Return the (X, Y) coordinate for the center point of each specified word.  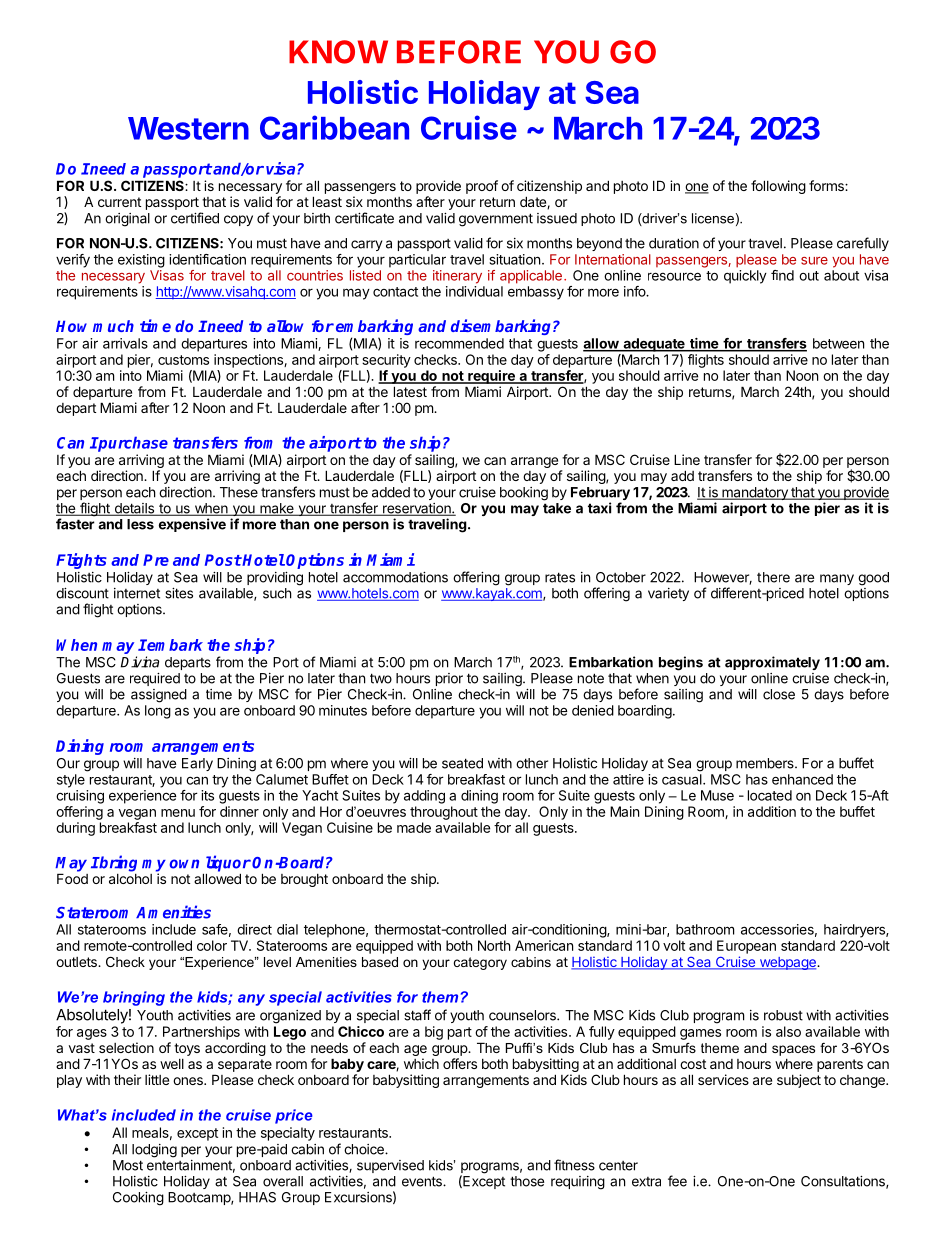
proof (482, 187)
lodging (154, 1151)
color (212, 945)
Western (188, 128)
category (480, 963)
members (766, 763)
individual (474, 291)
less (140, 524)
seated (462, 763)
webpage (787, 963)
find (782, 275)
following (778, 187)
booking (524, 494)
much (113, 326)
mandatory (755, 495)
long (158, 712)
